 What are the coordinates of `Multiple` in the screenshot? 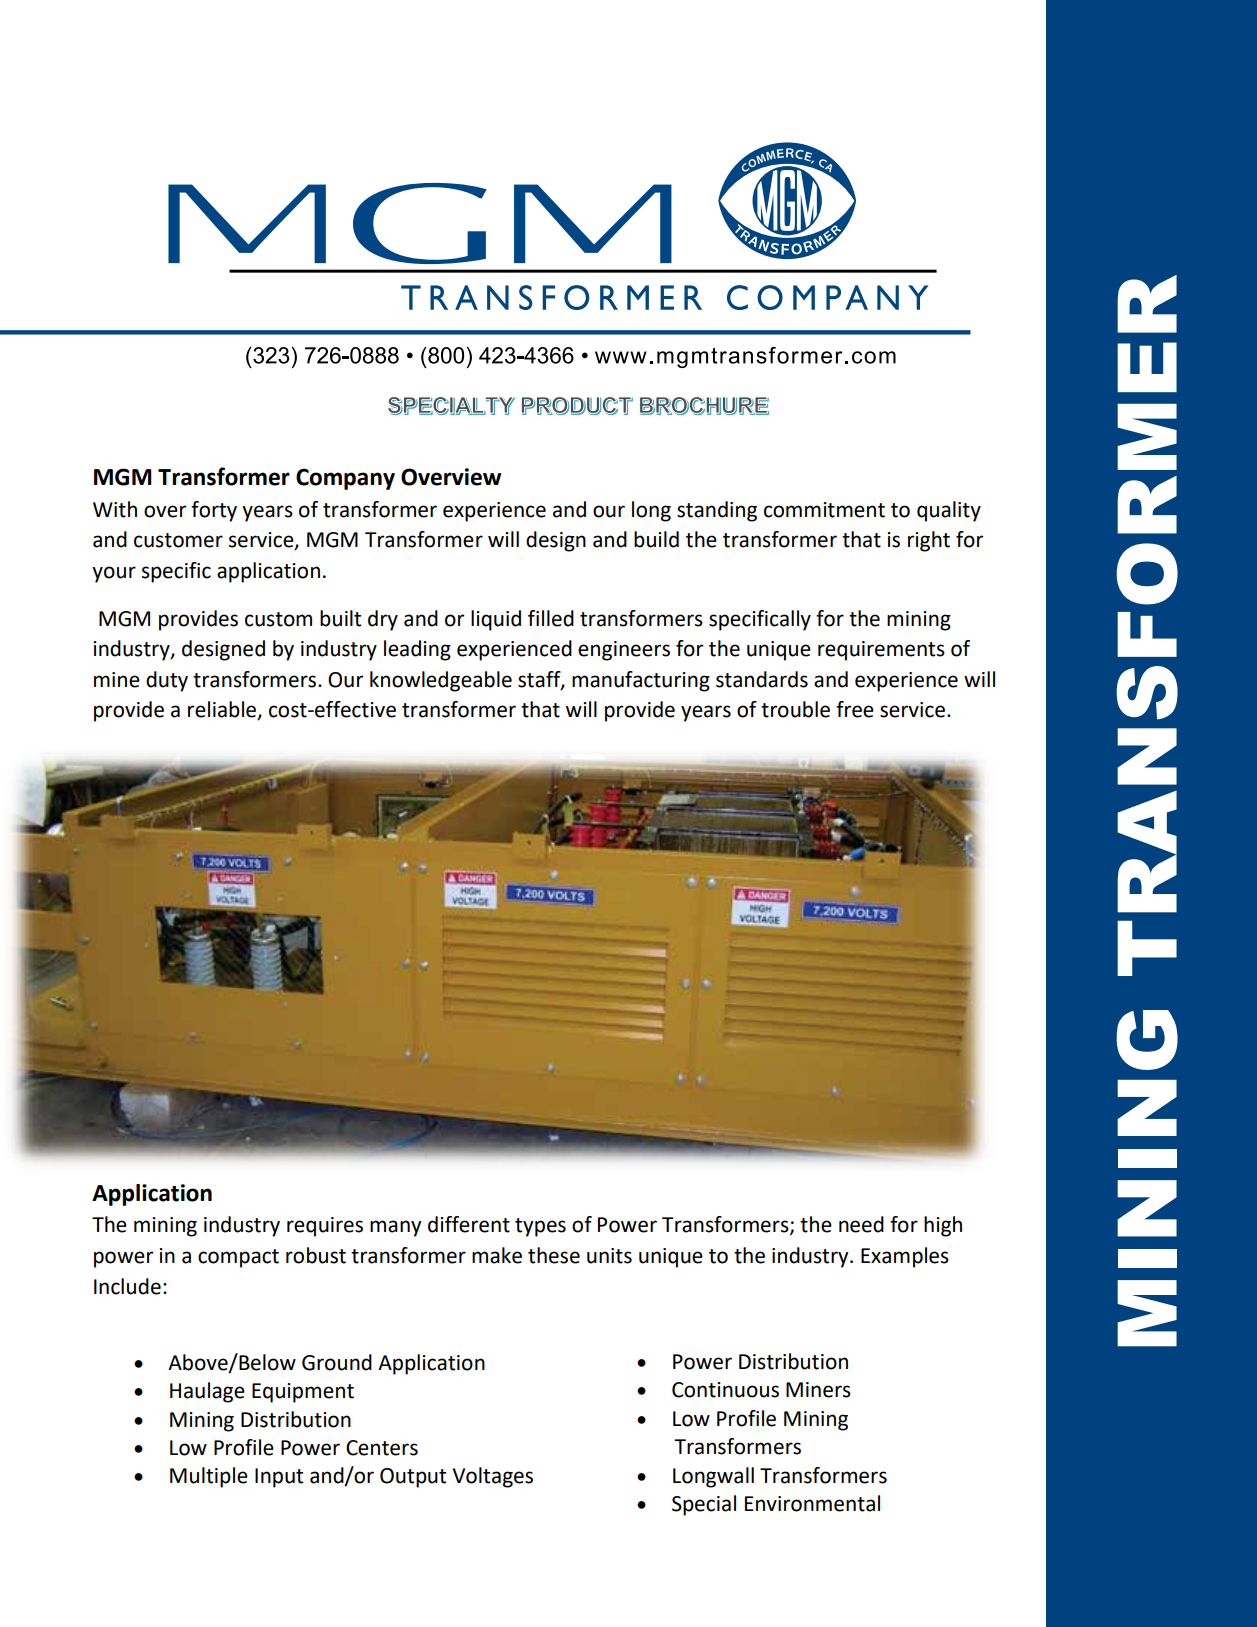 It's located at (209, 1477).
